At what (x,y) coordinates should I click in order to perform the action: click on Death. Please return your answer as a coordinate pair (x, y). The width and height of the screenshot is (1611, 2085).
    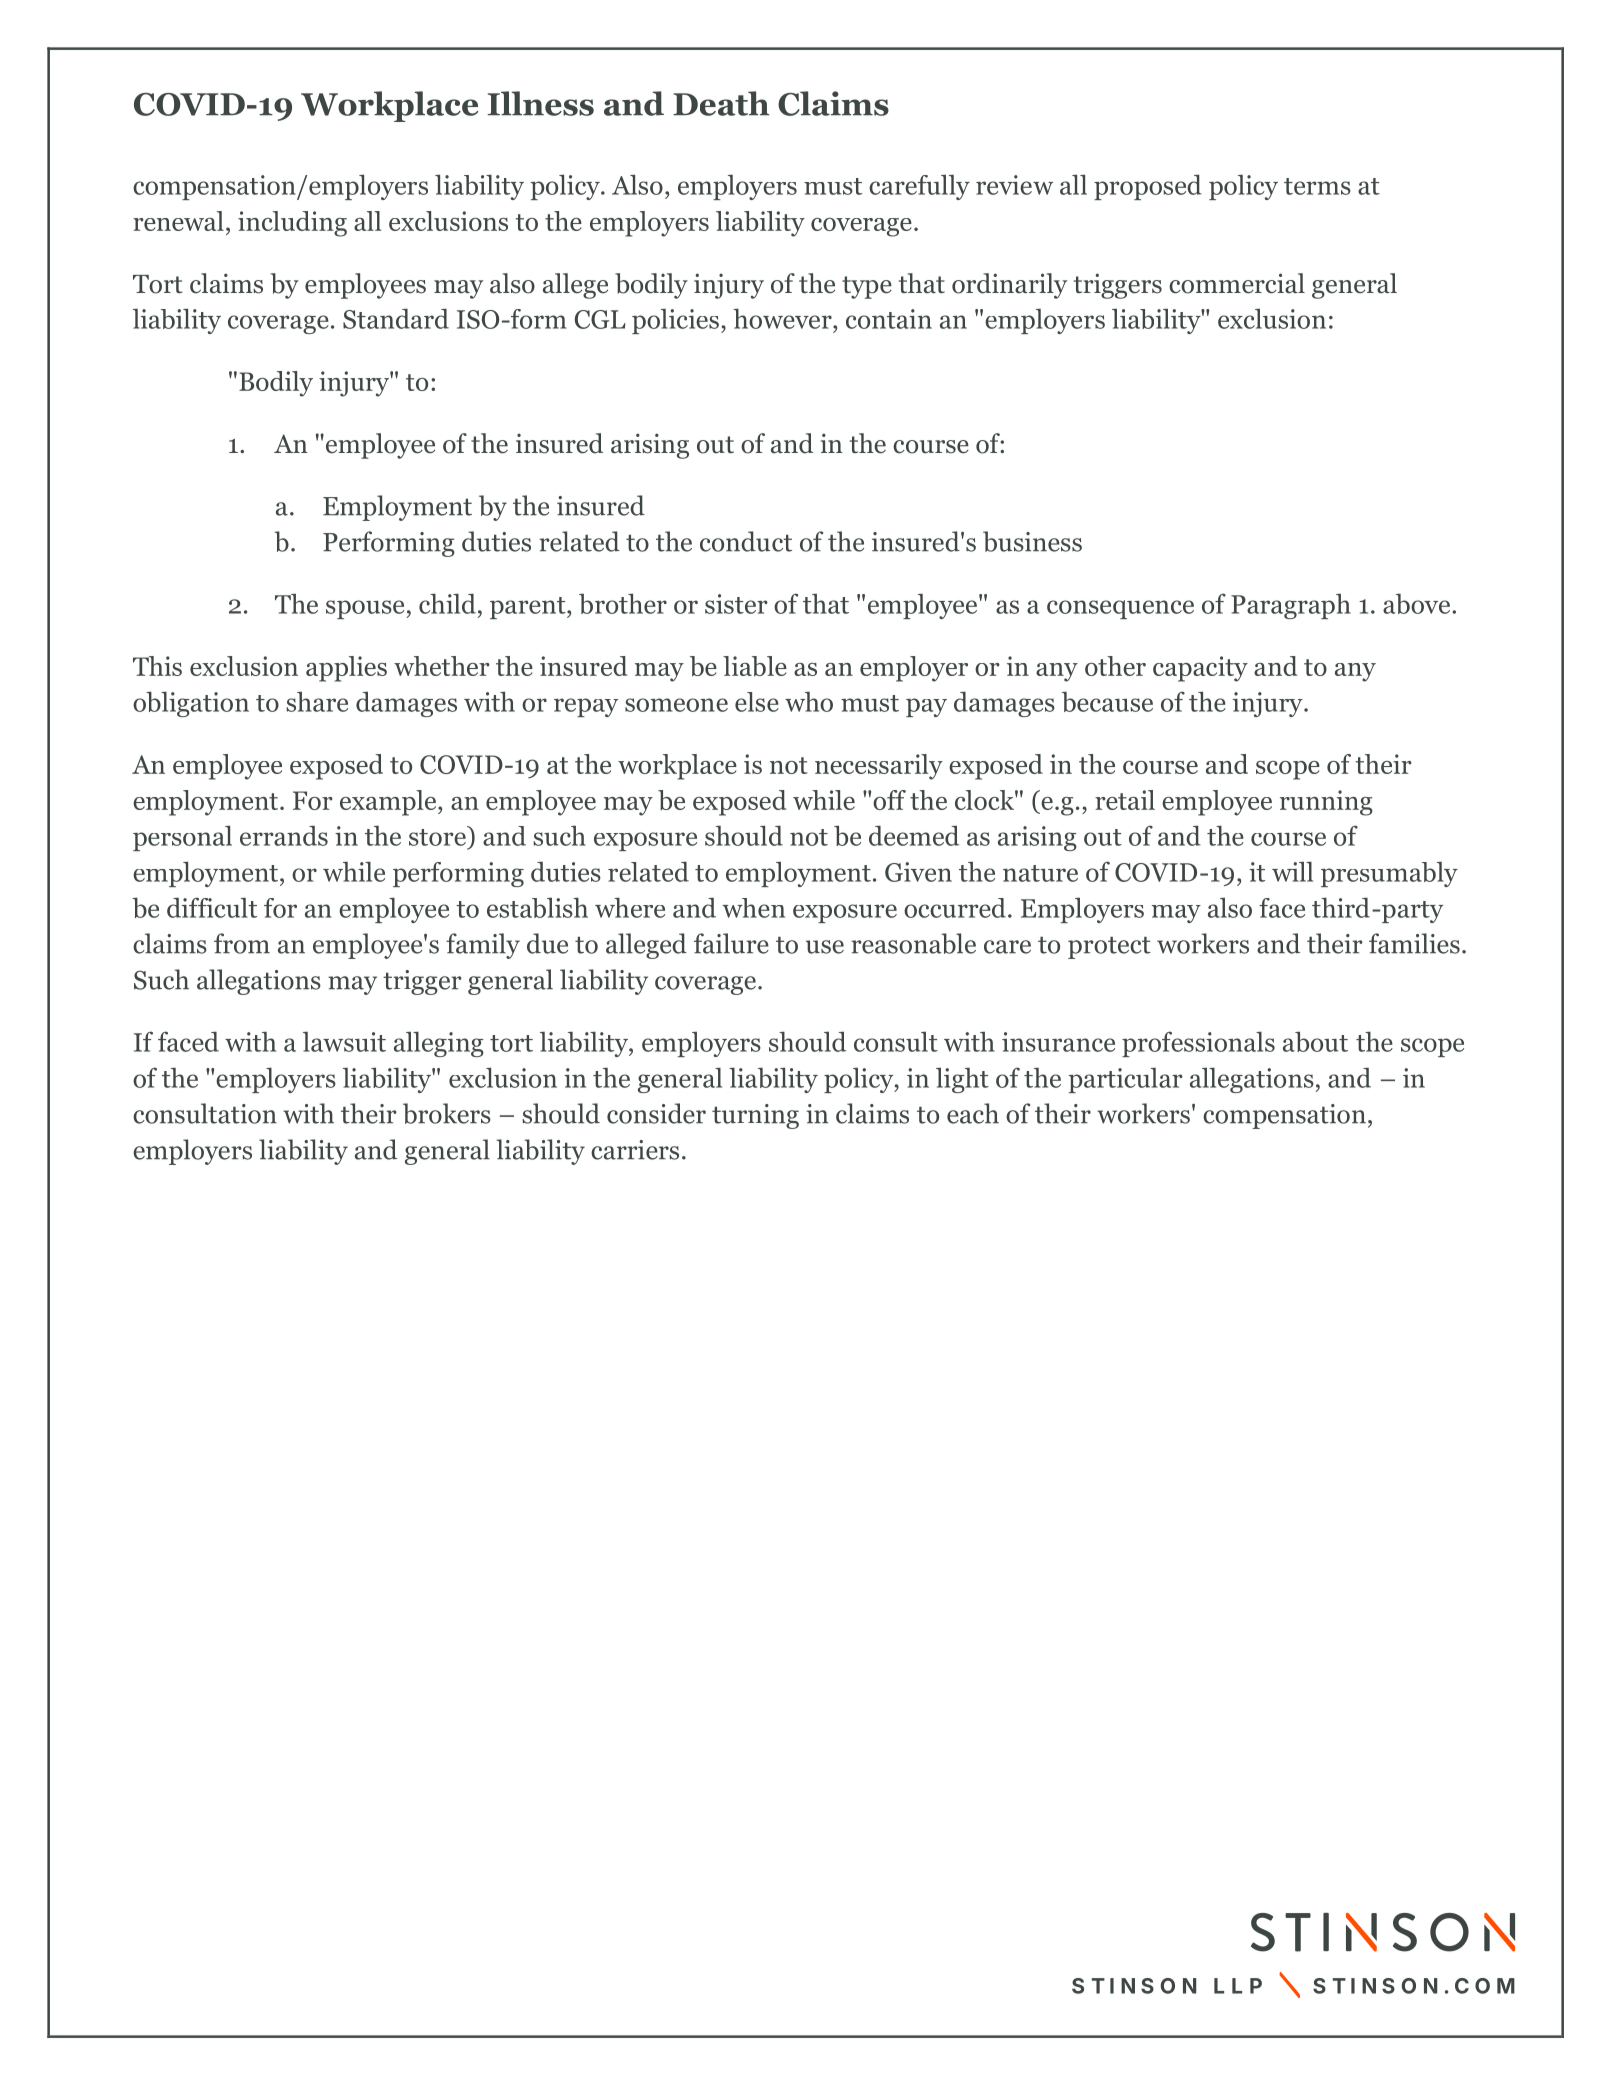
    Looking at the image, I should click on (721, 103).
